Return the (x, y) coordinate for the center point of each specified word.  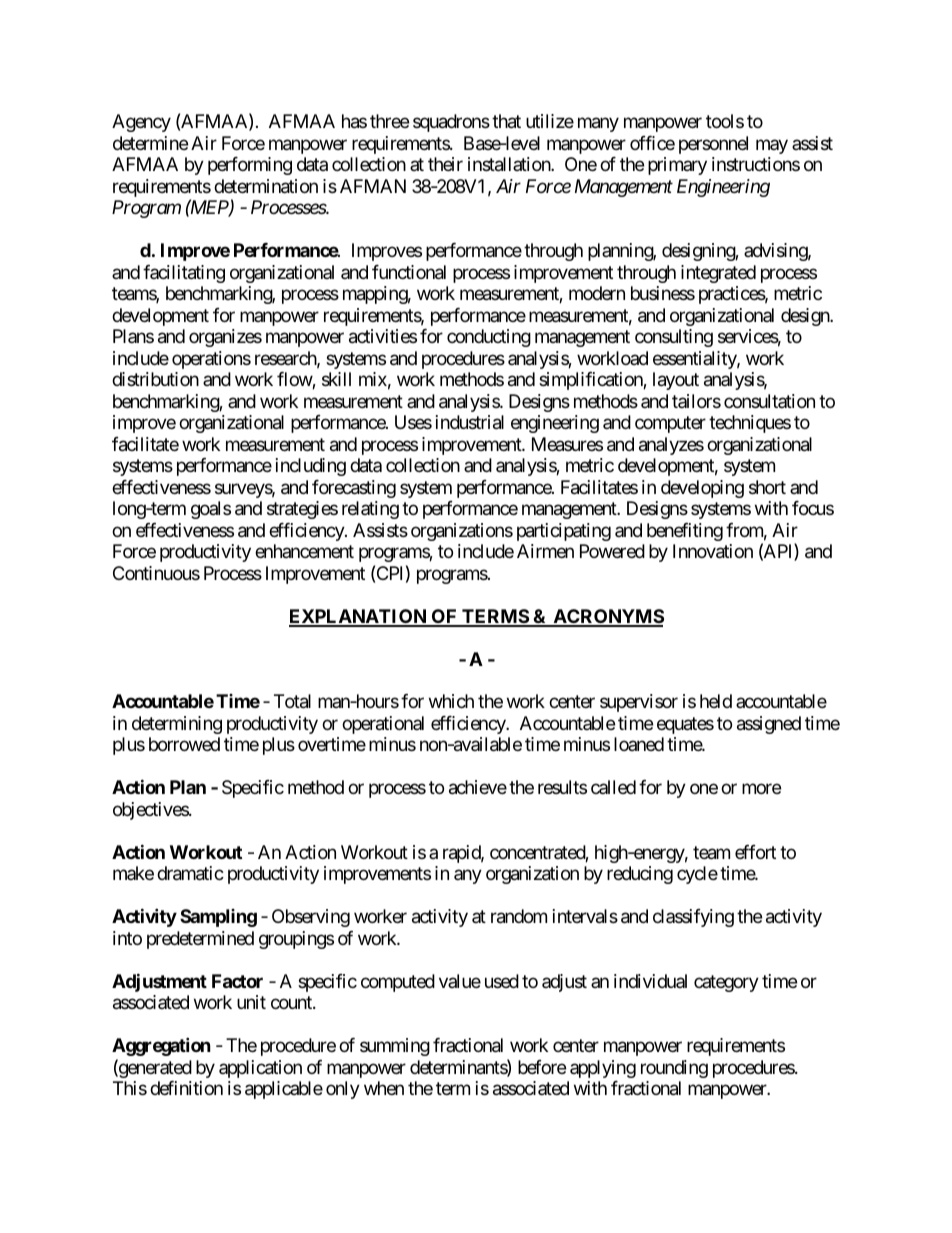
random (519, 916)
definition (186, 1088)
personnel (713, 145)
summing (395, 1047)
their (445, 164)
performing (250, 166)
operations (211, 360)
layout (676, 381)
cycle (697, 875)
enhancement (304, 551)
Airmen (545, 551)
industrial (470, 422)
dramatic (190, 873)
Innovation (713, 551)
